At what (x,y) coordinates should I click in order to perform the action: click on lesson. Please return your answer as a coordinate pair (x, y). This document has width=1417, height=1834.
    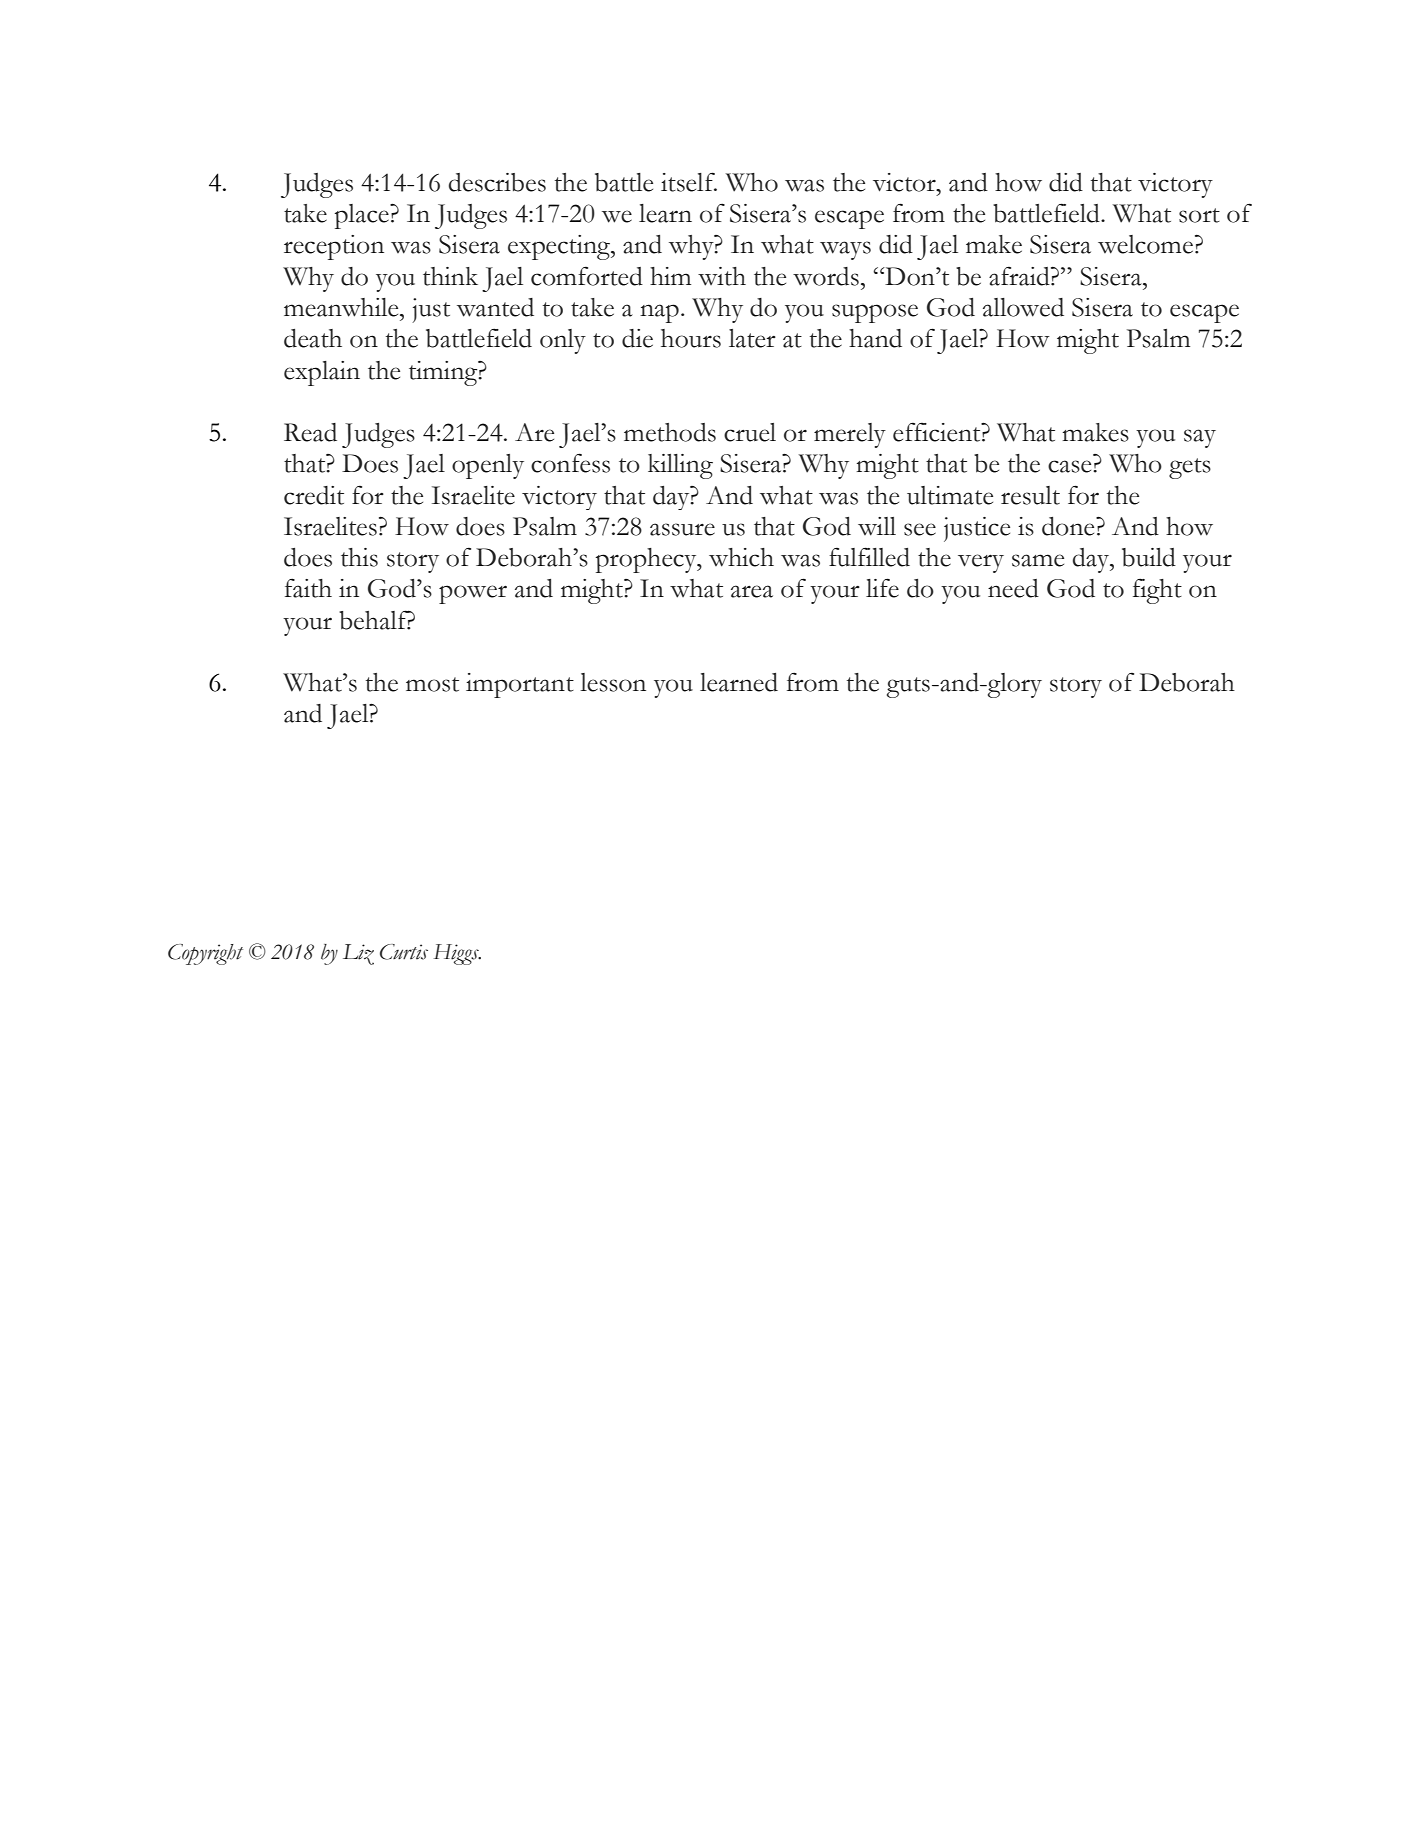
    Looking at the image, I should click on (613, 682).
